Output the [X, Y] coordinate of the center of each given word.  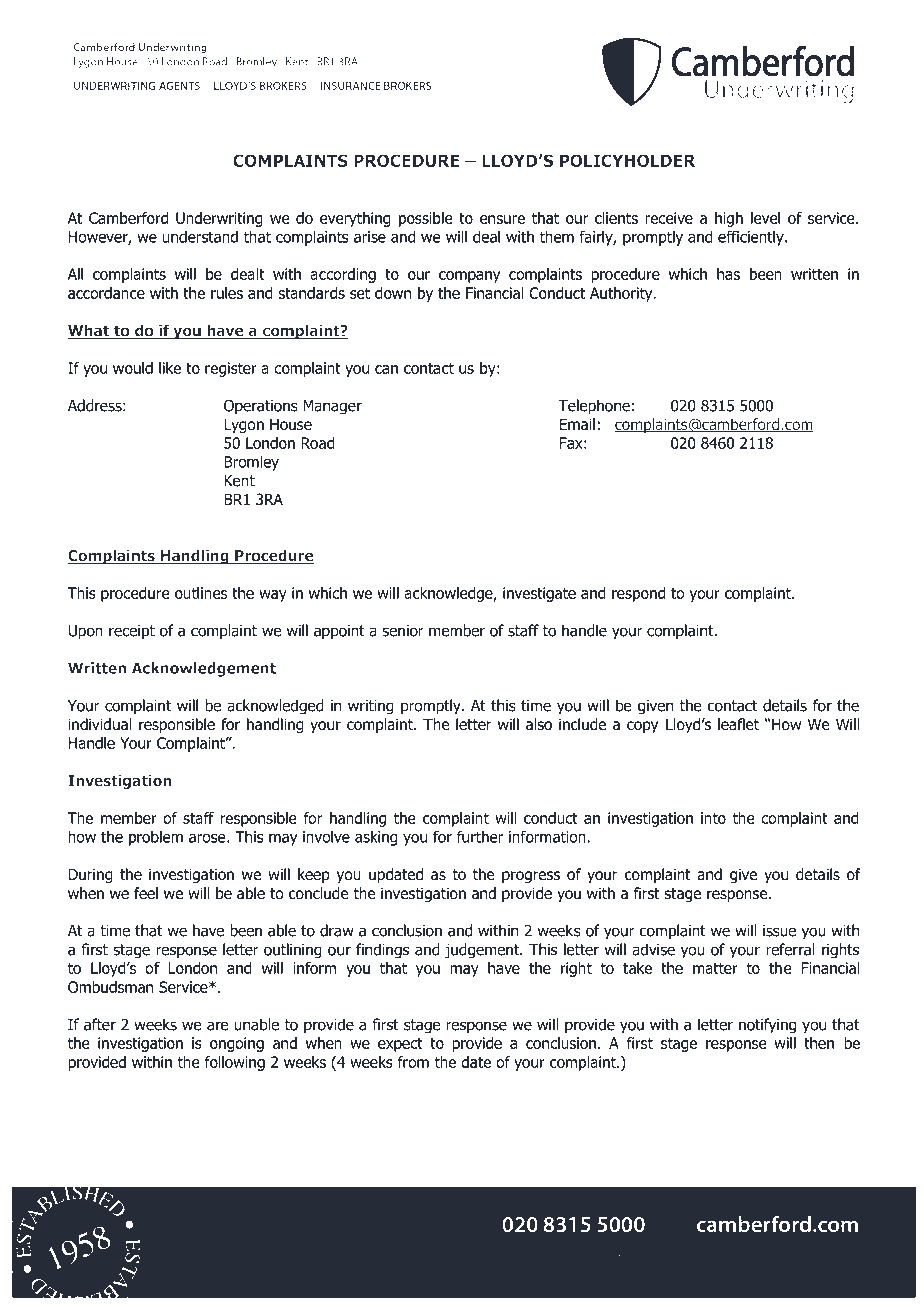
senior [403, 631]
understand [200, 236]
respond [638, 594]
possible [426, 219]
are [218, 1026]
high [729, 219]
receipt [132, 632]
